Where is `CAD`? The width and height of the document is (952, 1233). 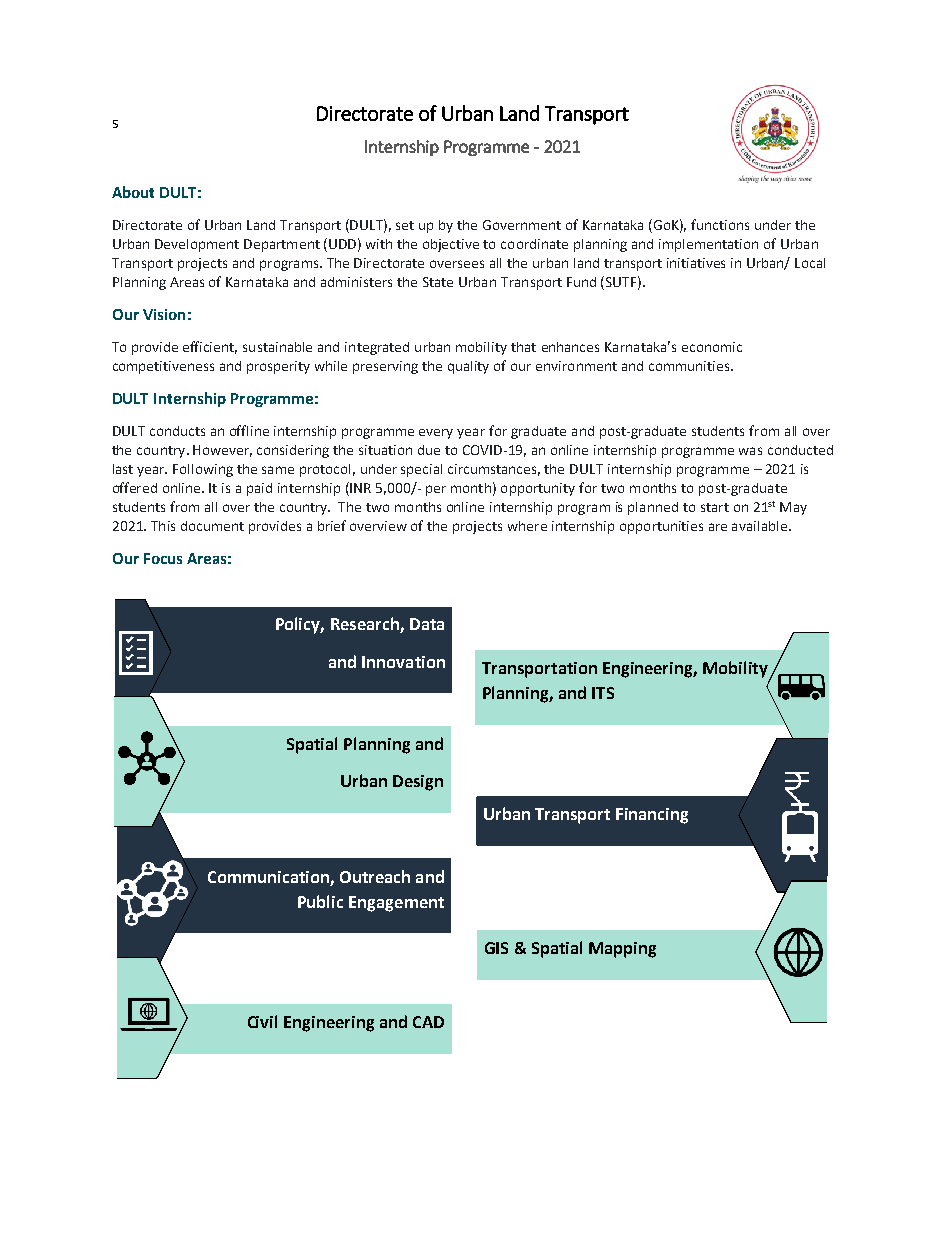
CAD is located at coordinates (428, 1022).
